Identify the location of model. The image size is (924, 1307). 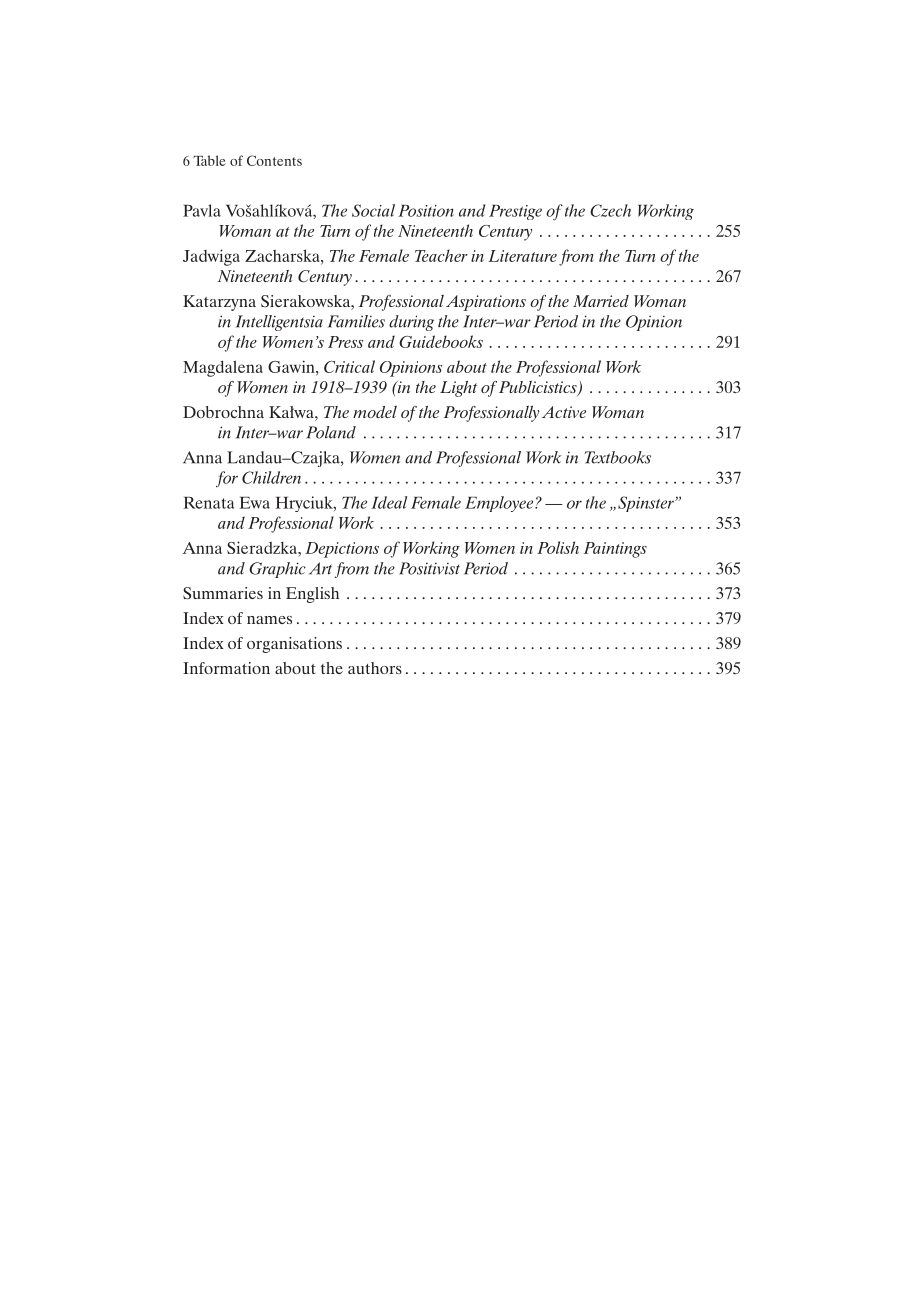
(375, 412).
